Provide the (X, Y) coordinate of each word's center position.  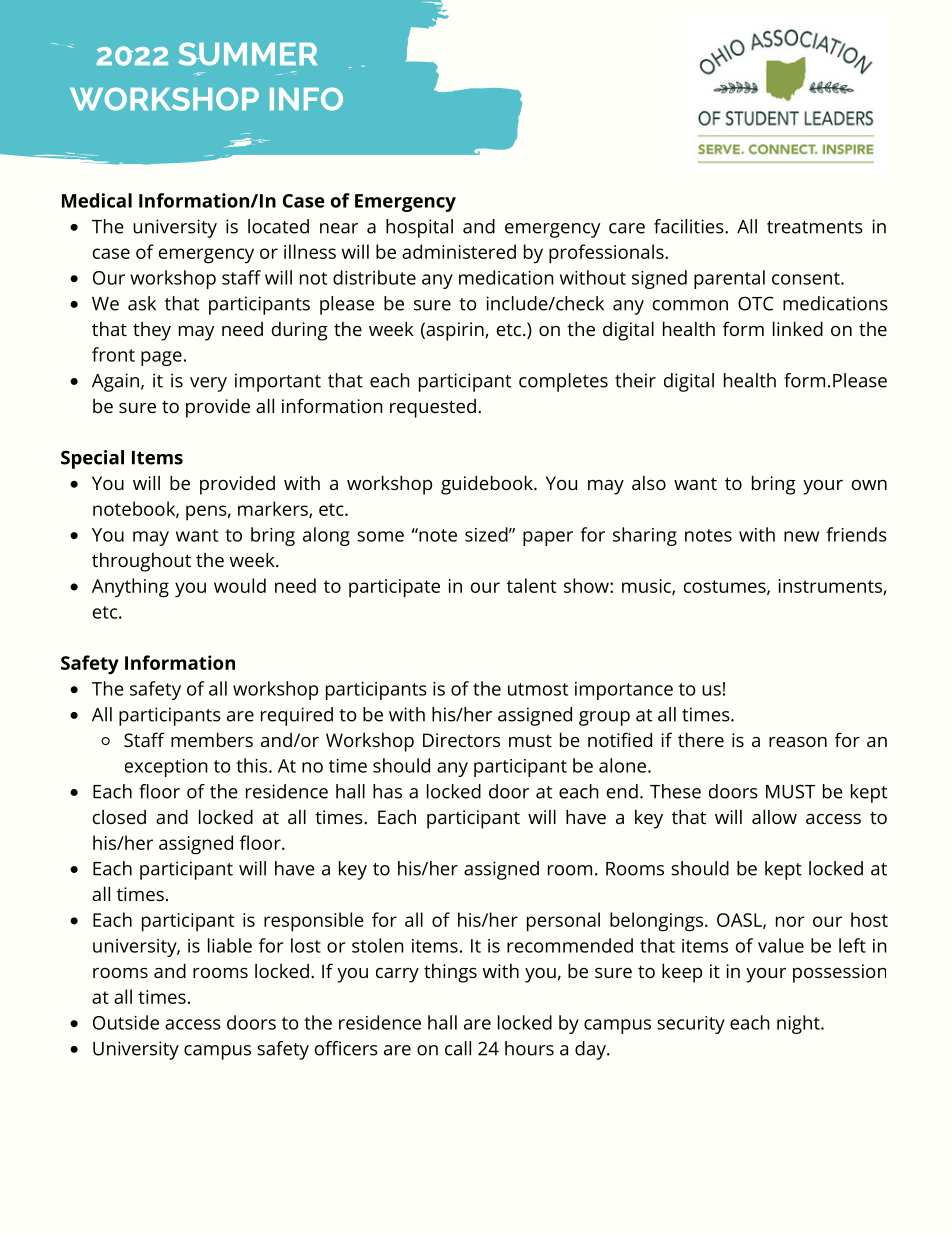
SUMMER (247, 54)
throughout (141, 562)
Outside (126, 1022)
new (801, 536)
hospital (419, 228)
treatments (815, 227)
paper (548, 538)
